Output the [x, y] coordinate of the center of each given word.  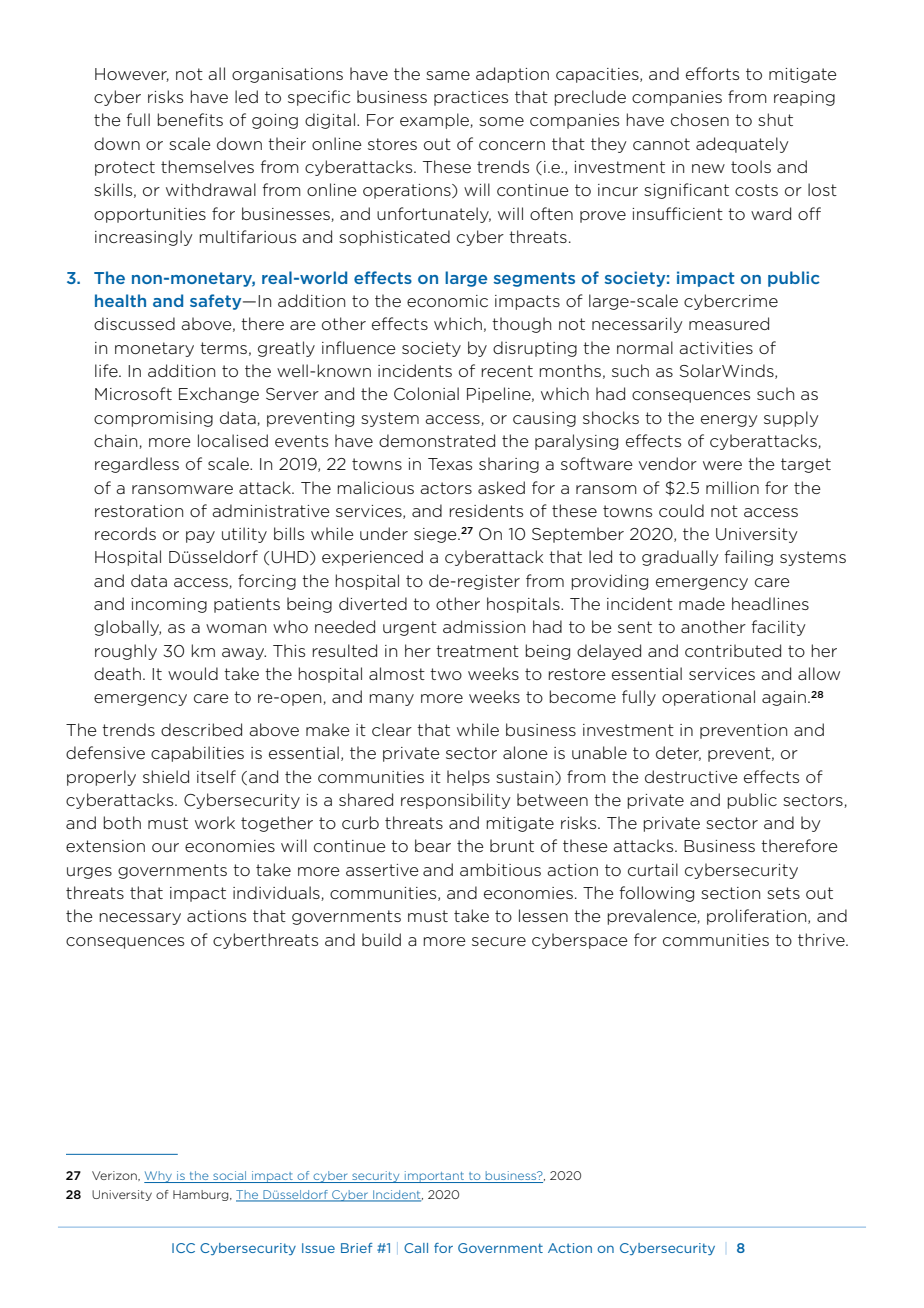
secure [499, 941]
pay [200, 537]
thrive [822, 939]
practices [471, 98]
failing [749, 558]
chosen [700, 119]
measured [729, 323]
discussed [134, 323]
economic [447, 301]
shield [166, 776]
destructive [691, 776]
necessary [140, 919]
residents [486, 510]
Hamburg [202, 1195]
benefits [190, 119]
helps [468, 778]
